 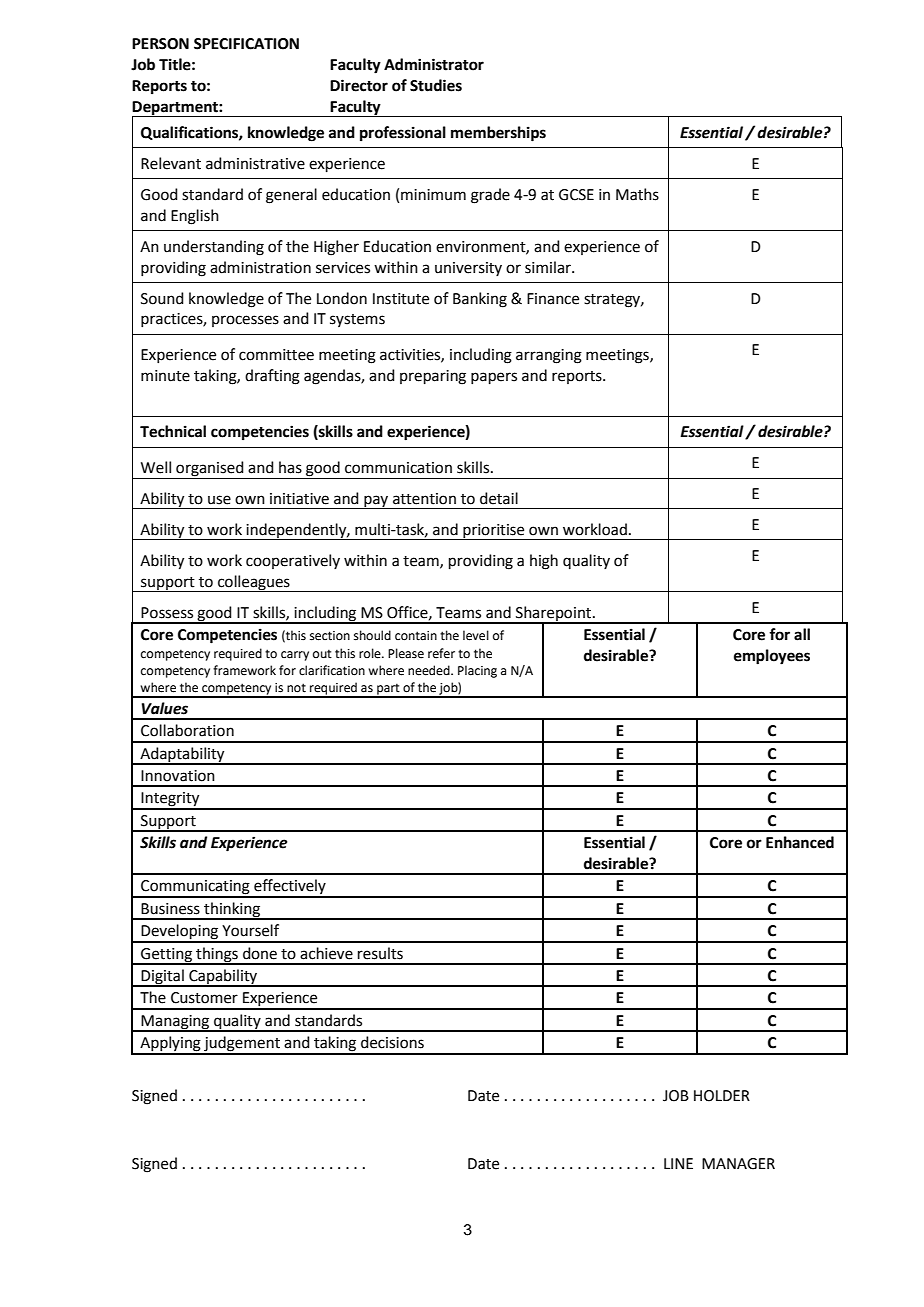 I want to click on Studies, so click(x=436, y=85).
